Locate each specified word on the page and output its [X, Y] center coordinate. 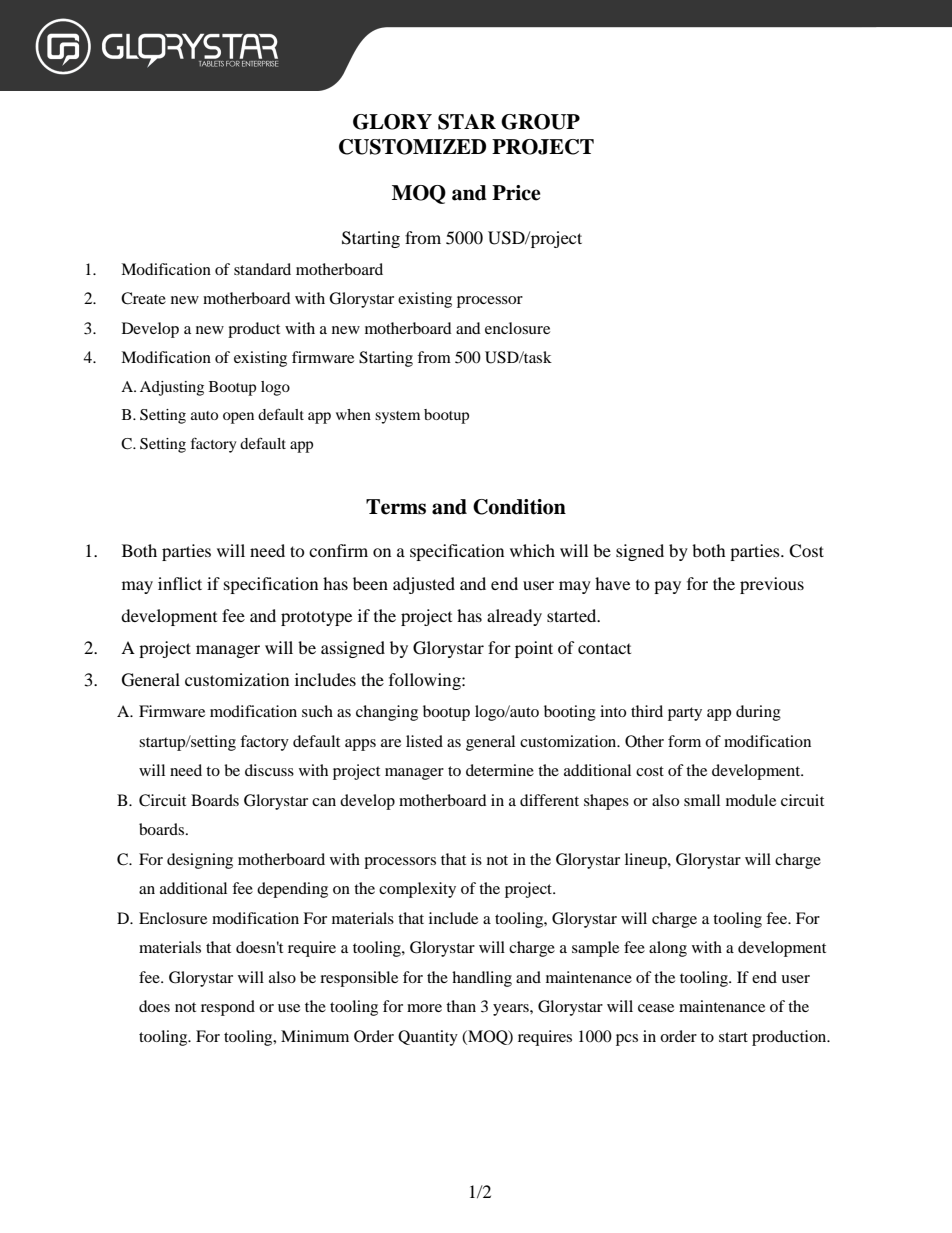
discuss [269, 770]
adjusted [424, 585]
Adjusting [172, 388]
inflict [180, 583]
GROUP [540, 122]
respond [228, 1008]
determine [500, 770]
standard [262, 269]
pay [667, 587]
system [397, 417]
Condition [519, 507]
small [702, 800]
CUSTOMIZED [412, 147]
